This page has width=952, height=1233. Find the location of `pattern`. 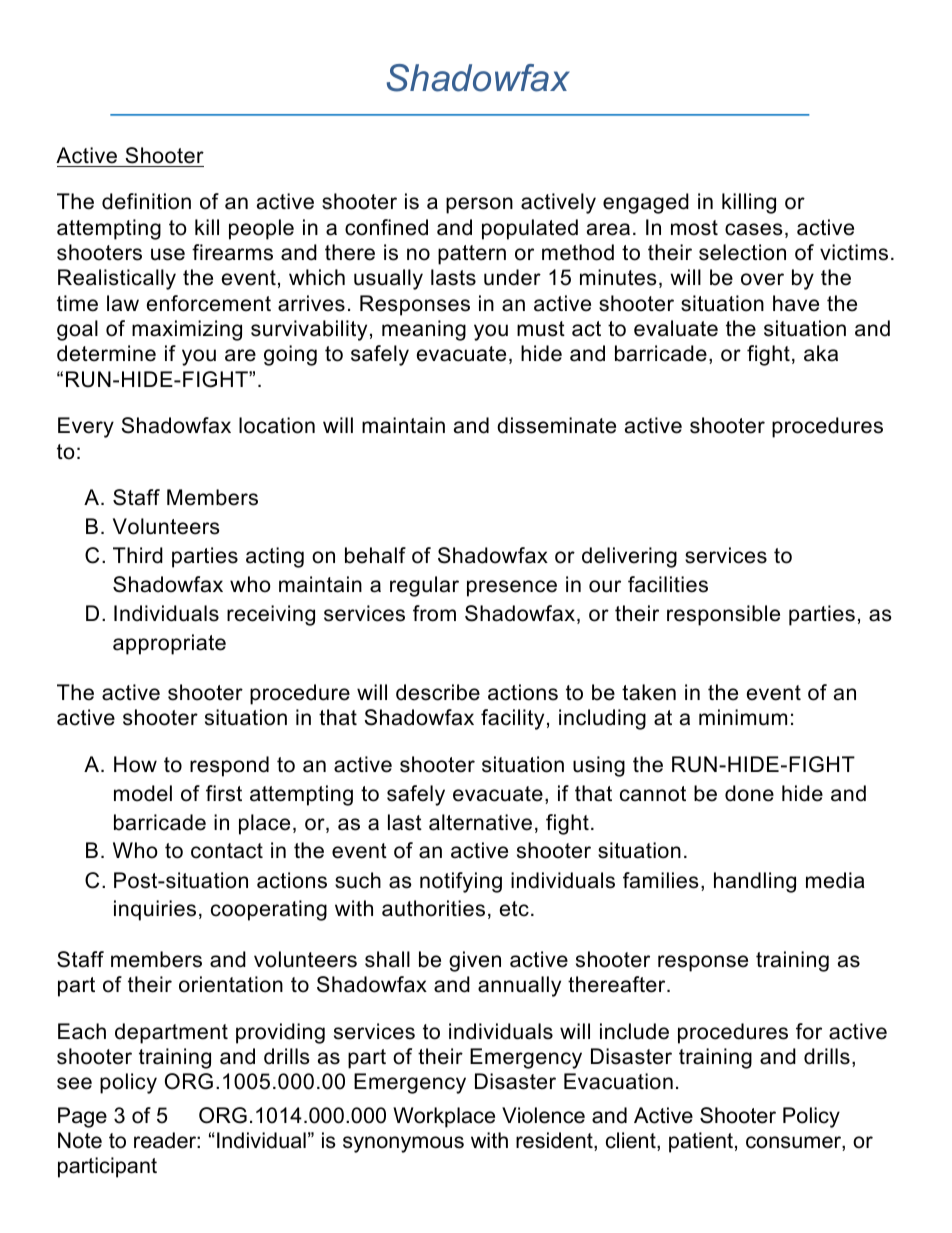

pattern is located at coordinates (472, 255).
